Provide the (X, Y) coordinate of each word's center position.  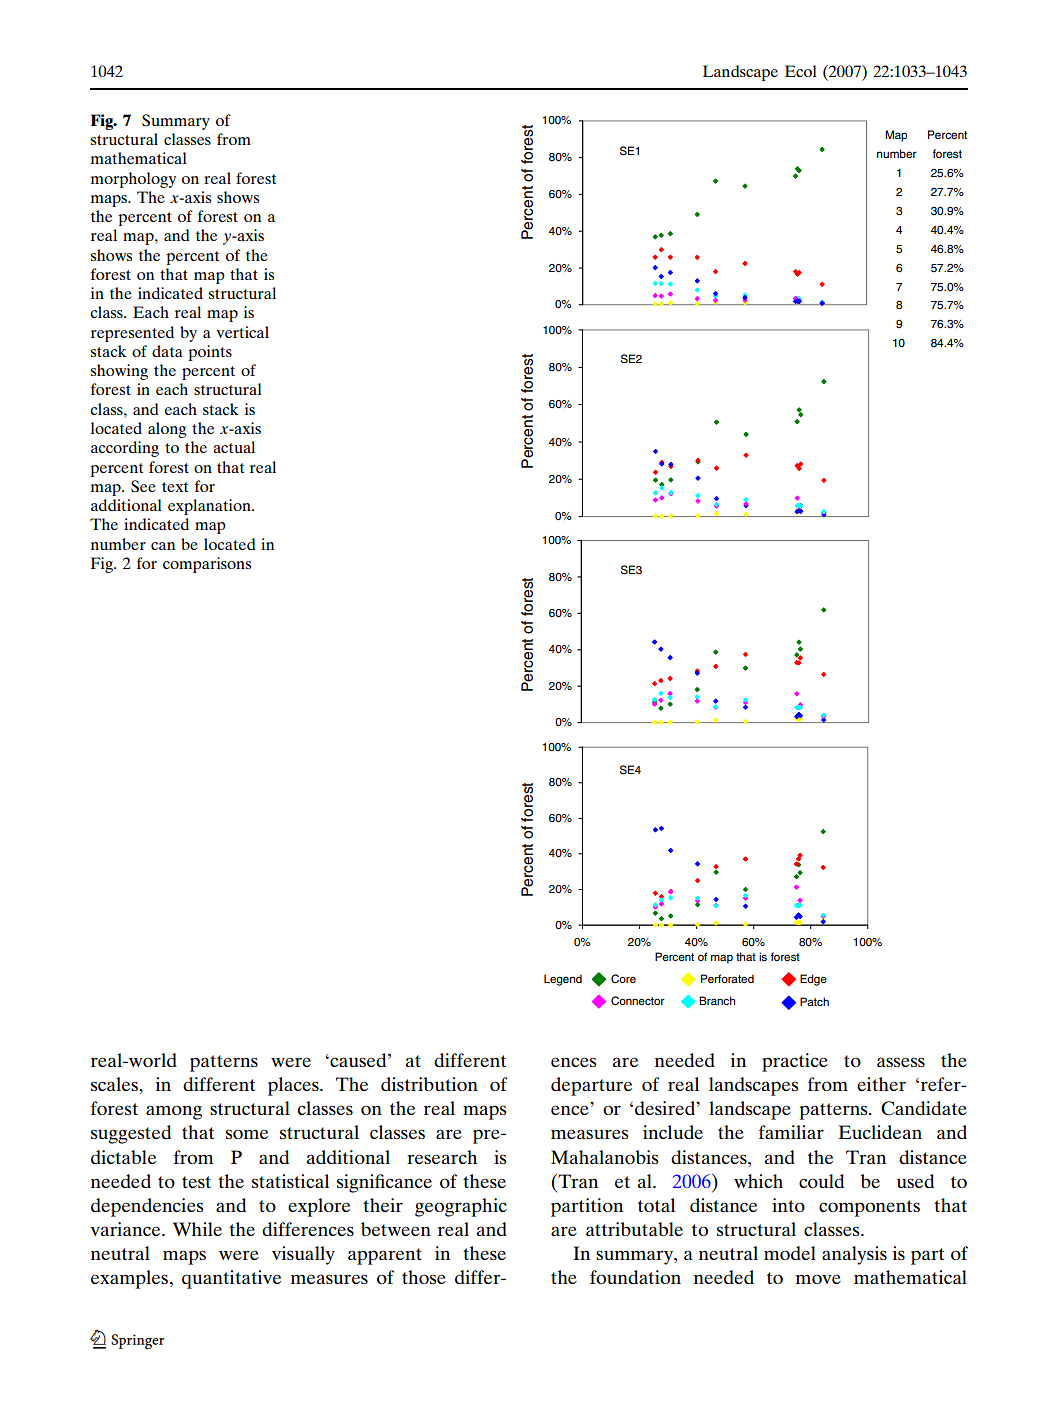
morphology (133, 180)
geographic (461, 1207)
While (197, 1229)
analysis (854, 1255)
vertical (242, 332)
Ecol (801, 71)
